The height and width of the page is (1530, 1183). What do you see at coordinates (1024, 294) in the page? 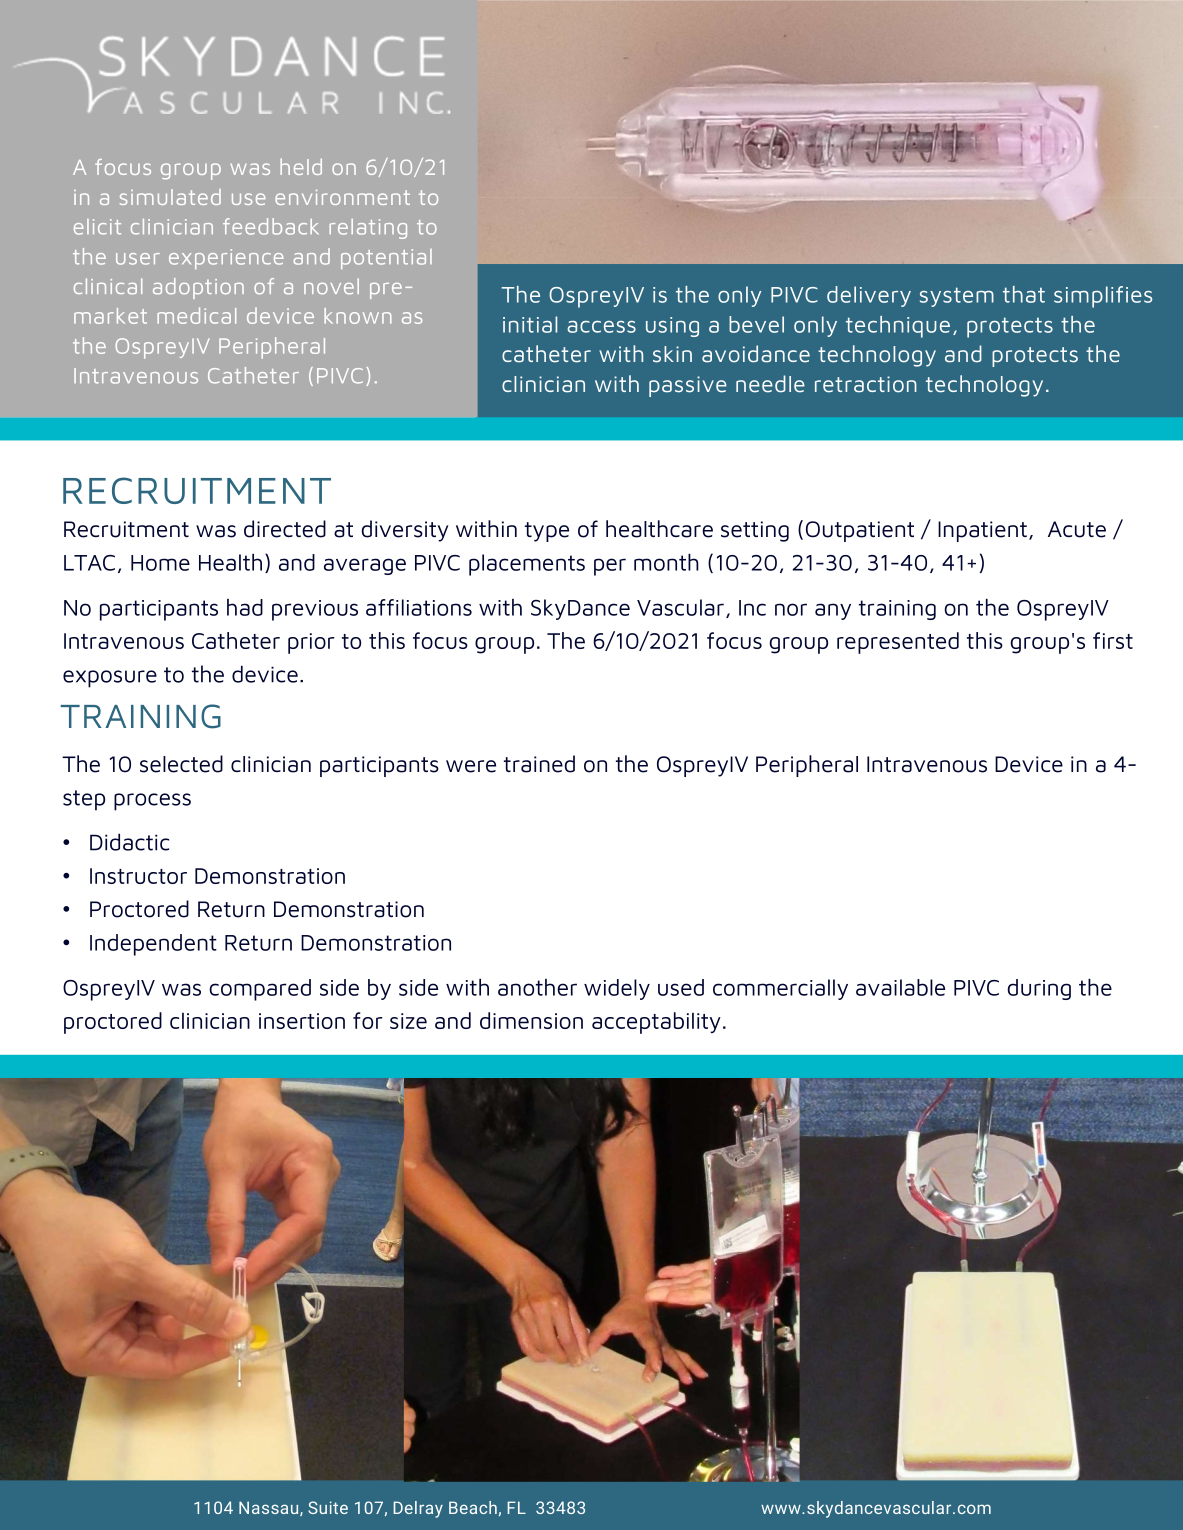
I see `that` at bounding box center [1024, 294].
